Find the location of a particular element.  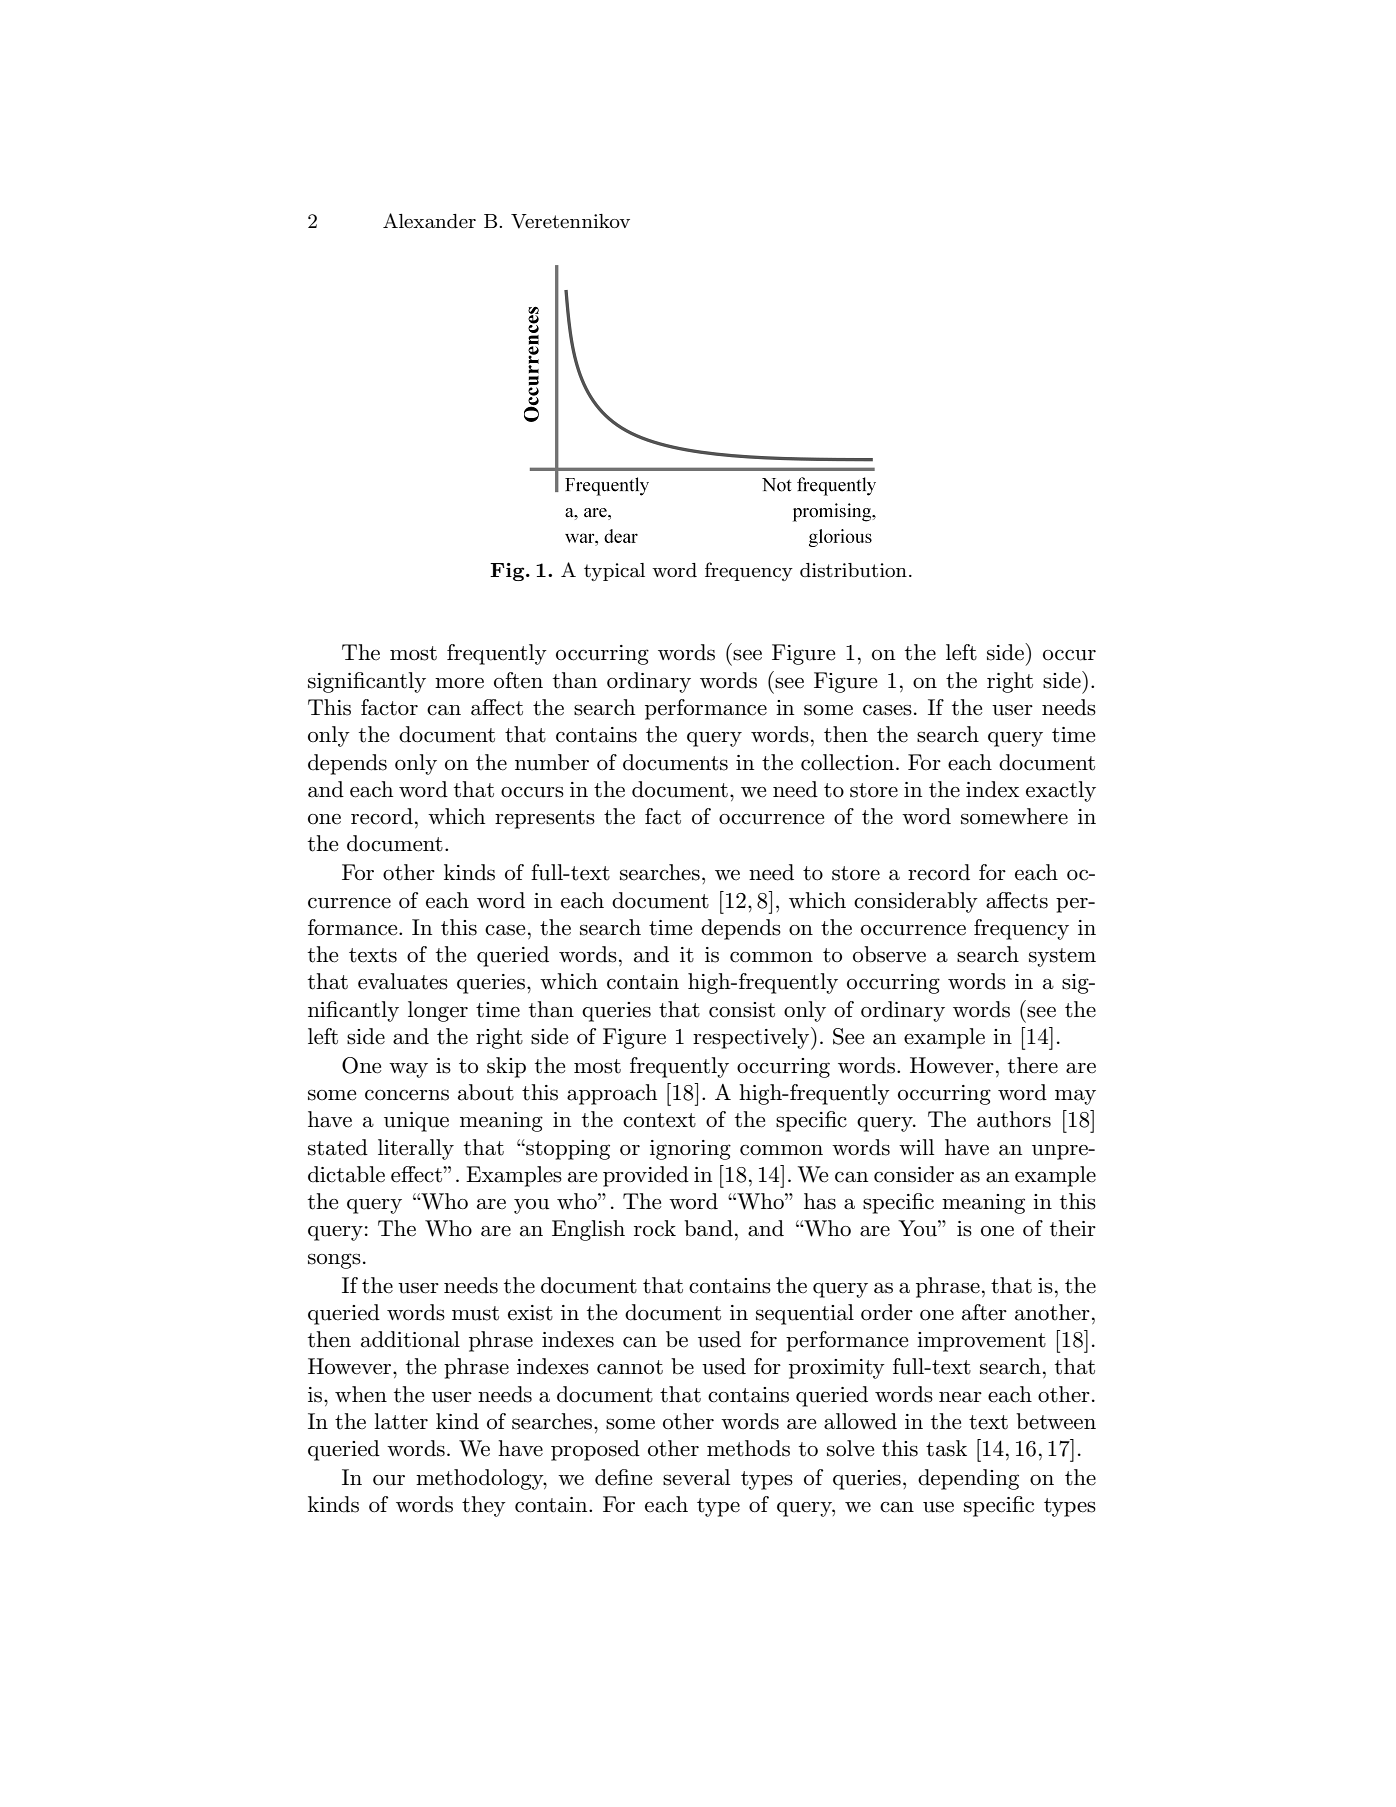

our is located at coordinates (389, 1480).
